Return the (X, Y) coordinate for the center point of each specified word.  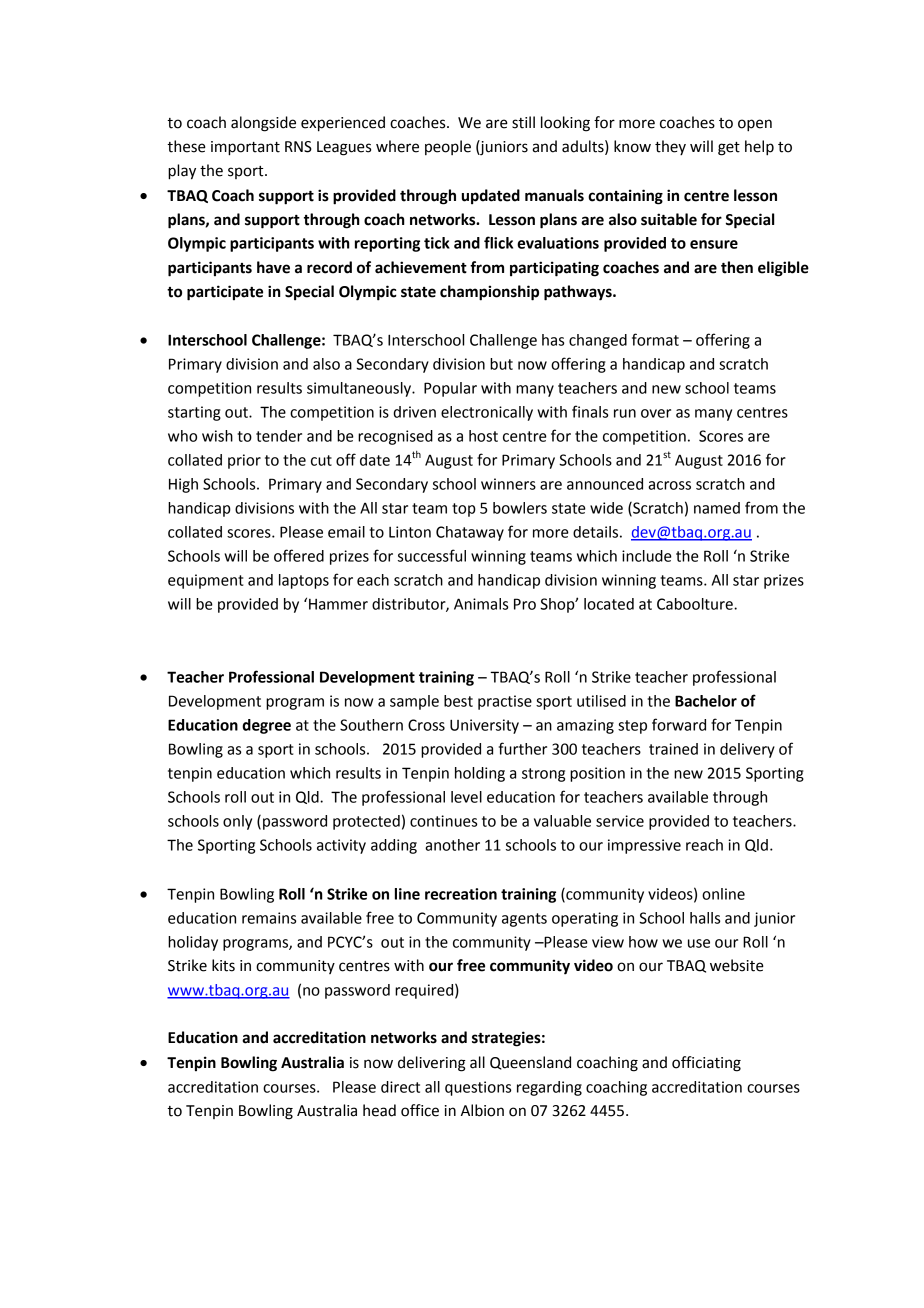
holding (480, 774)
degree (266, 726)
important (245, 148)
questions (478, 1088)
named (717, 508)
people (448, 147)
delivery (747, 750)
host (483, 436)
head (379, 1110)
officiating (706, 1064)
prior (244, 461)
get (729, 149)
